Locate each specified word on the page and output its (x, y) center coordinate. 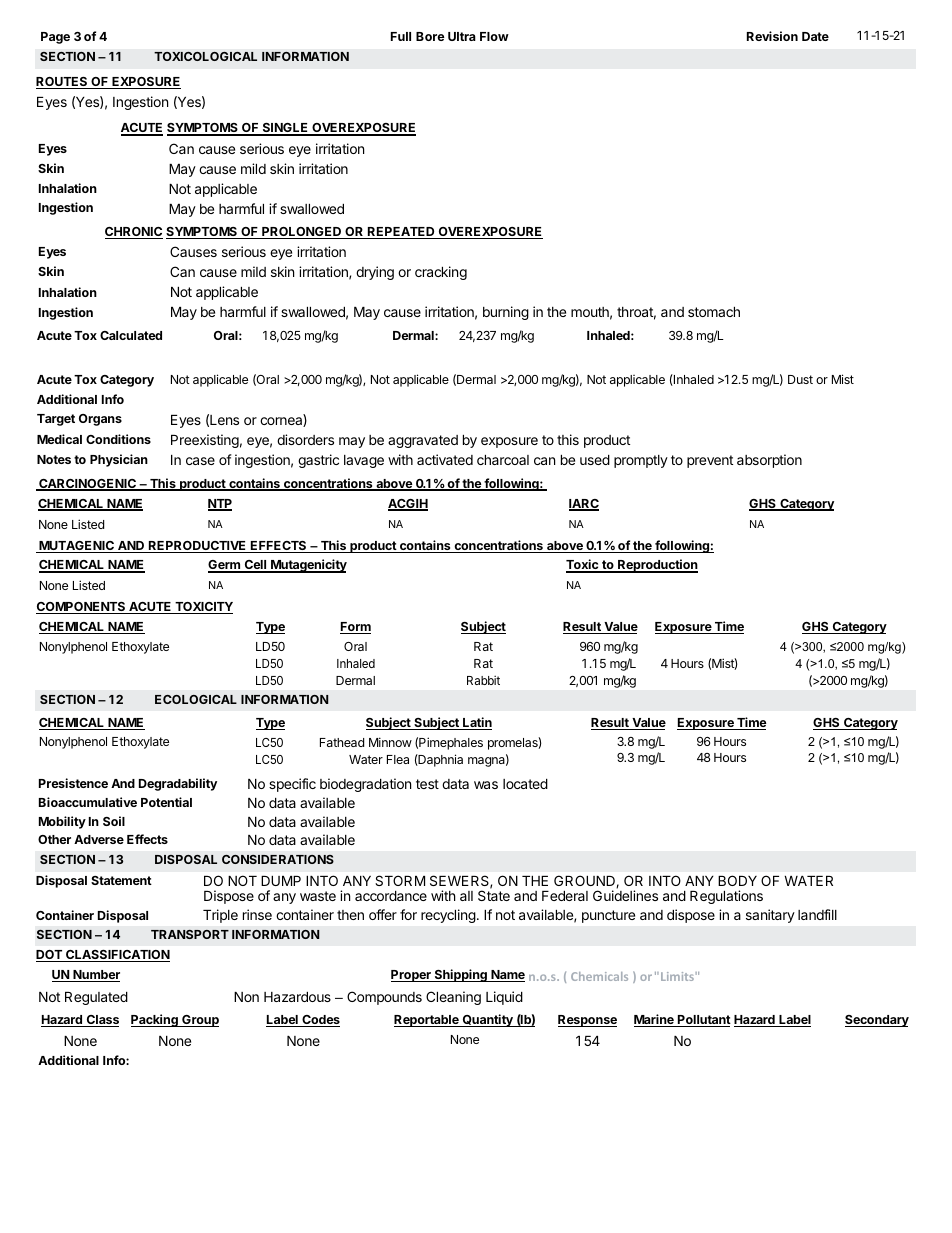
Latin (476, 723)
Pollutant (703, 1021)
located (525, 784)
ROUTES (63, 83)
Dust (800, 379)
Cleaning (453, 998)
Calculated (131, 335)
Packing (155, 1020)
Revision (772, 36)
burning (506, 313)
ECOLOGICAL (196, 699)
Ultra (462, 36)
